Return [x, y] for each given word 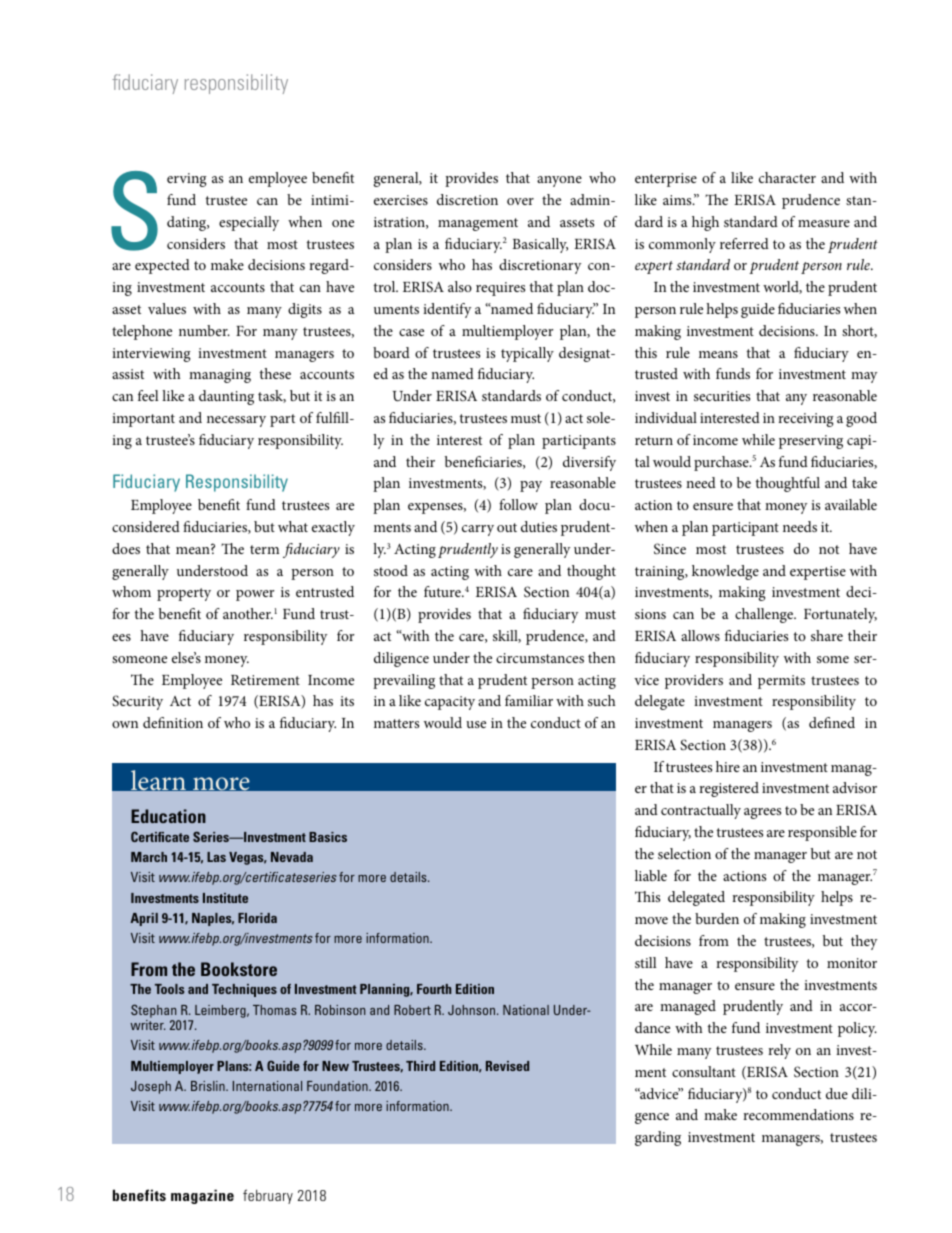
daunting [226, 397]
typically [527, 354]
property [184, 594]
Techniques [244, 990]
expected [162, 266]
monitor [852, 963]
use [476, 724]
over [520, 201]
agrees [762, 813]
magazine [202, 1196]
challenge [765, 615]
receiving [806, 420]
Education [168, 816]
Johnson [473, 1010]
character [787, 177]
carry [478, 530]
